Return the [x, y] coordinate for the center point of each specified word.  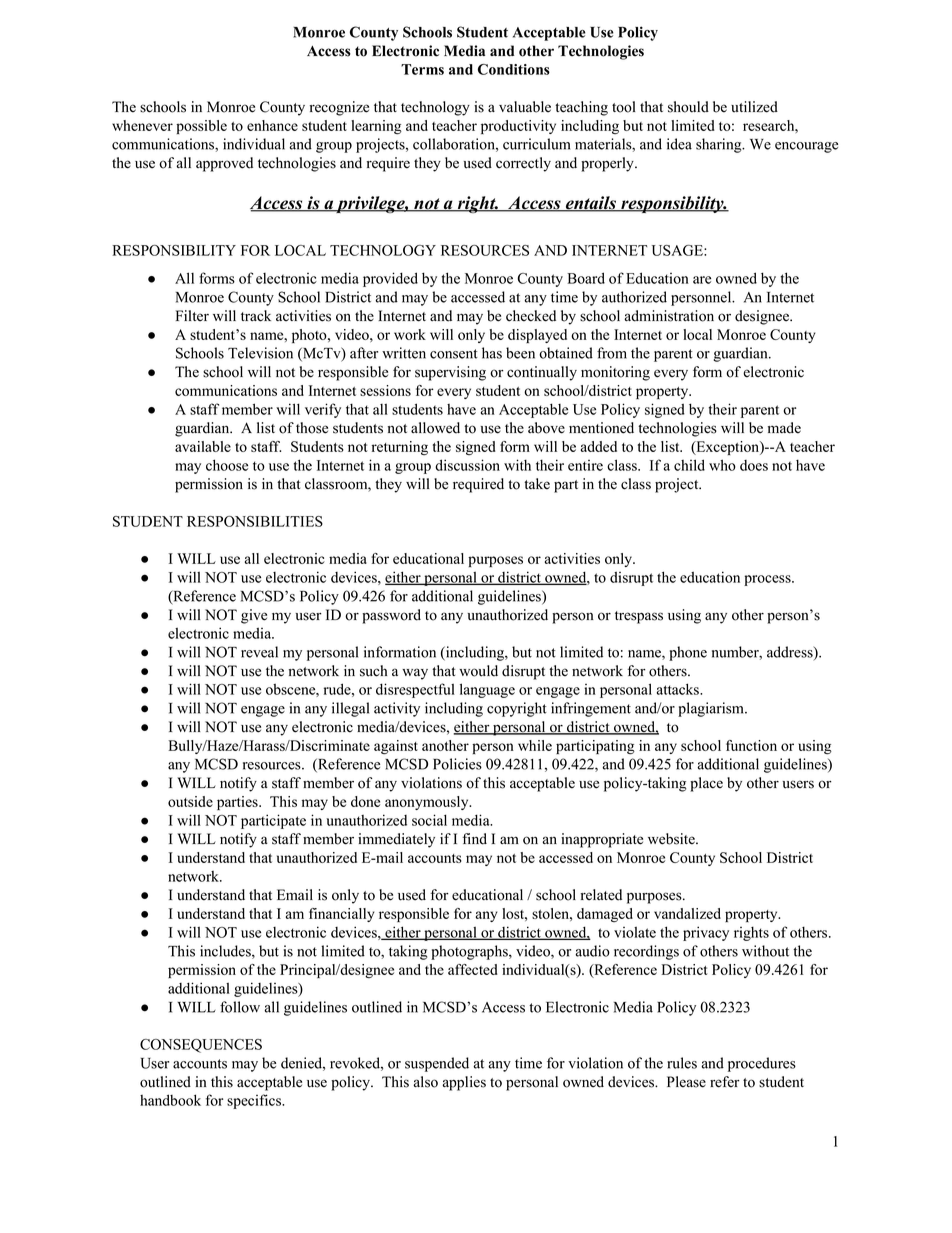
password [391, 616]
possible [201, 127]
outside [190, 801]
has [492, 353]
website [672, 839]
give [254, 616]
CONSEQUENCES [201, 1046]
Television [260, 353]
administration [669, 316]
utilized [754, 107]
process [768, 580]
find [474, 839]
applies [464, 1083]
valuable [525, 107]
